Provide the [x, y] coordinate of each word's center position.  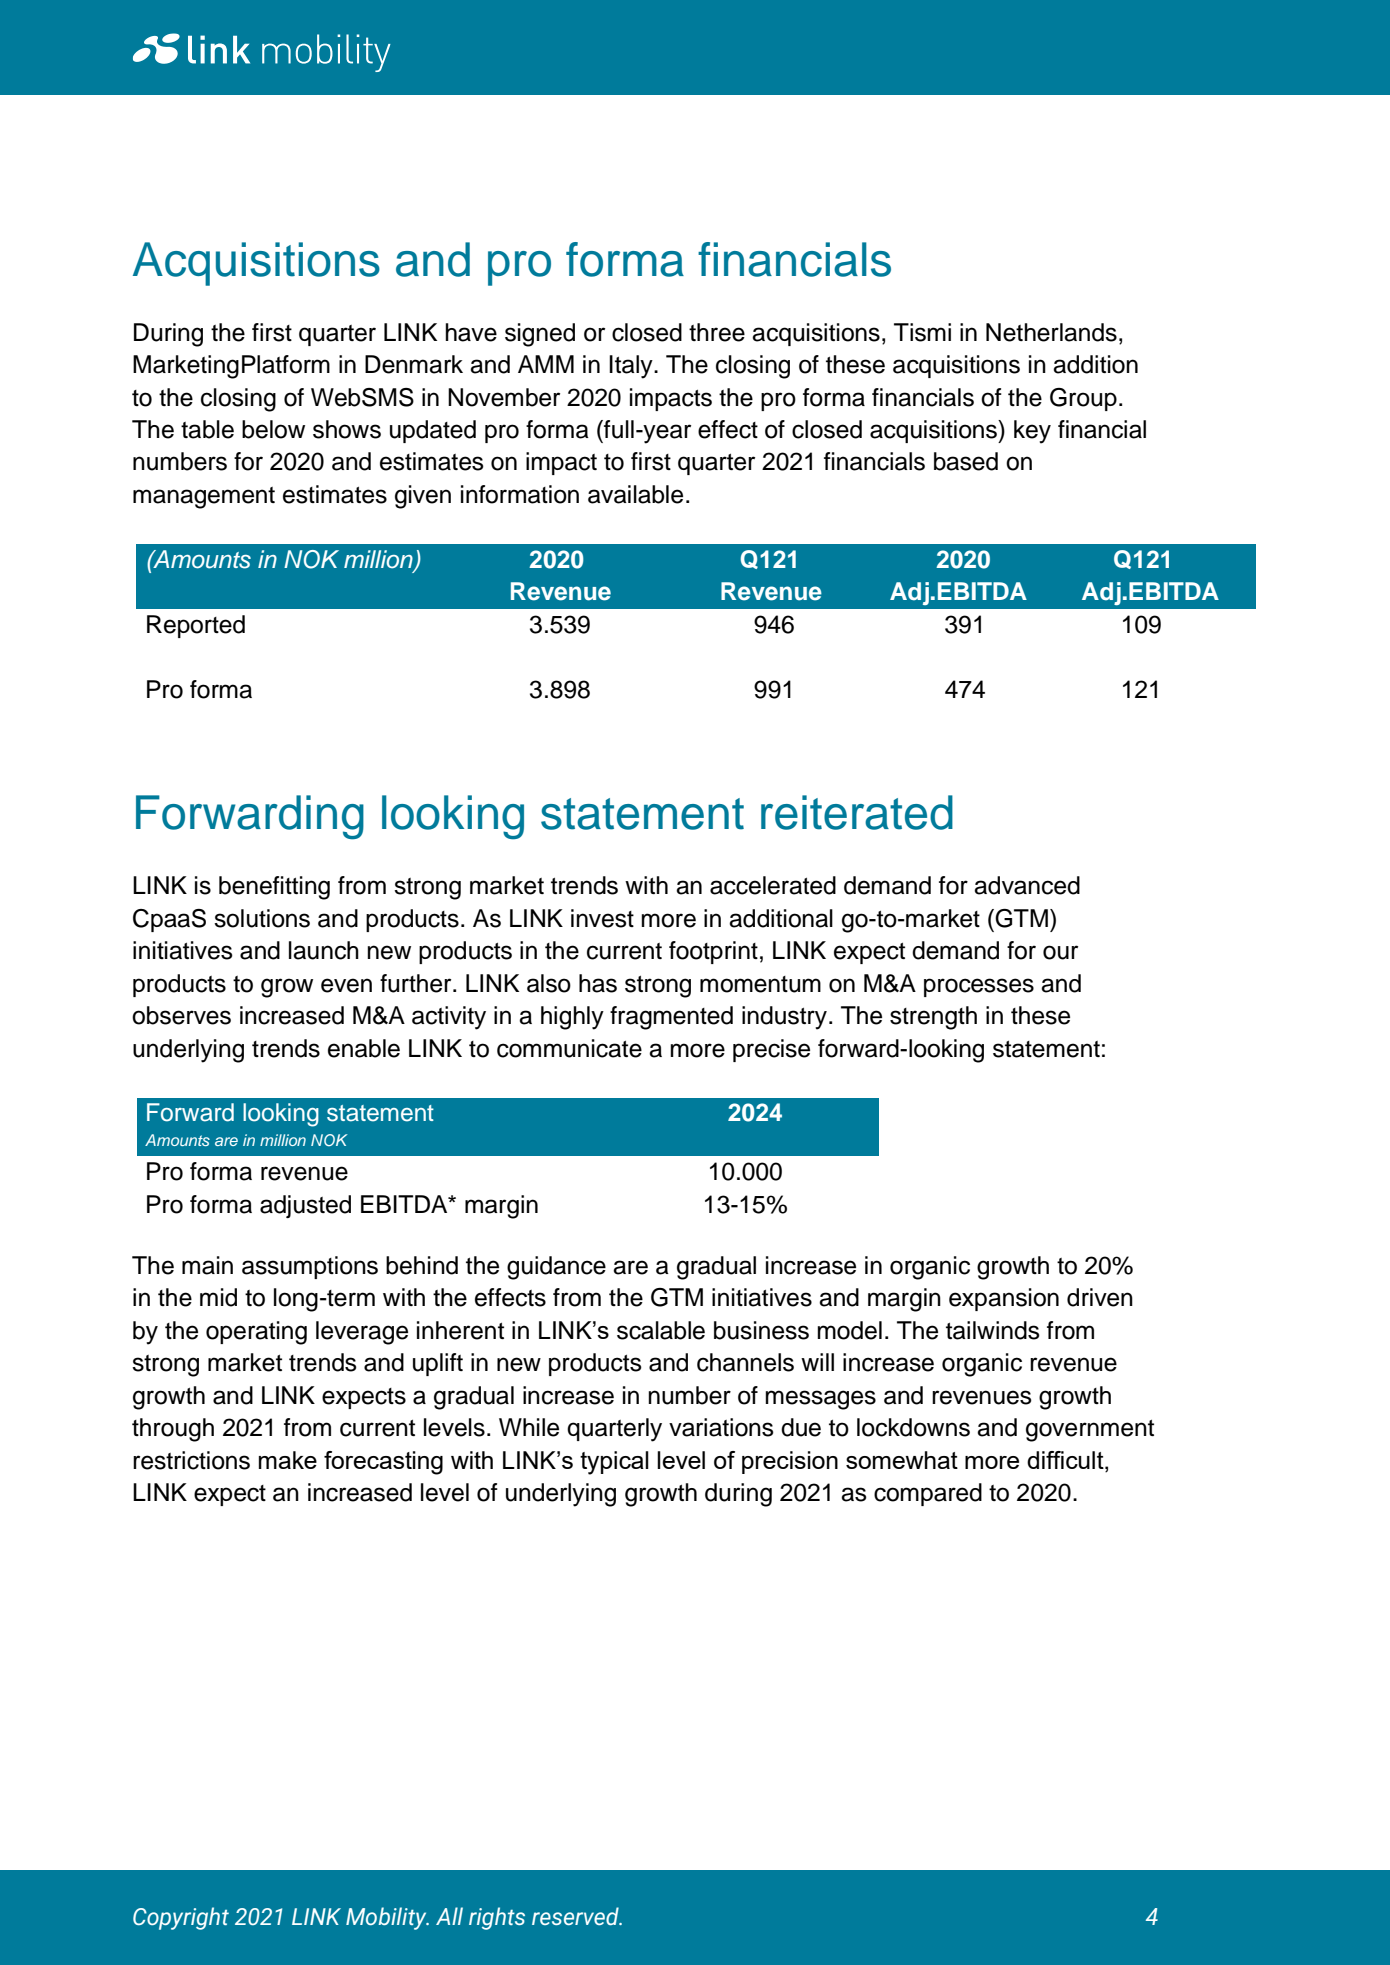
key [1032, 432]
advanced [1027, 885]
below [273, 429]
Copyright [181, 1918]
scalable [661, 1330]
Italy [632, 367]
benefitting [274, 888]
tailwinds [993, 1330]
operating [256, 1333]
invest [602, 918]
